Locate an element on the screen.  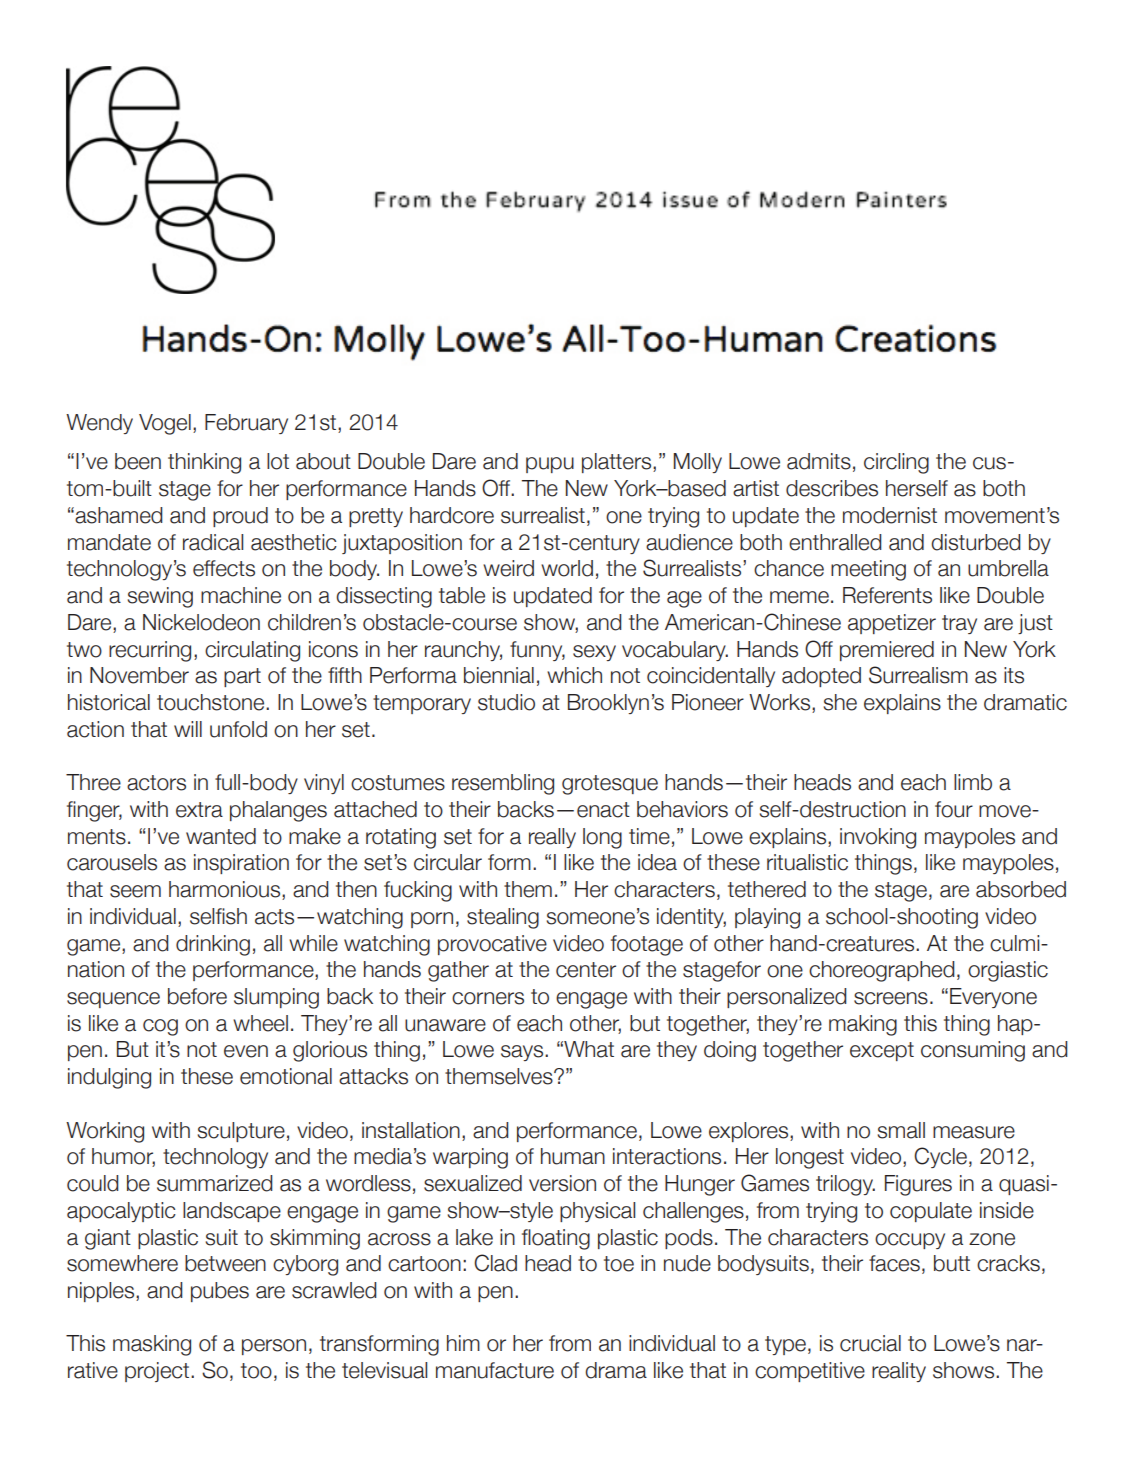
human is located at coordinates (573, 1156).
